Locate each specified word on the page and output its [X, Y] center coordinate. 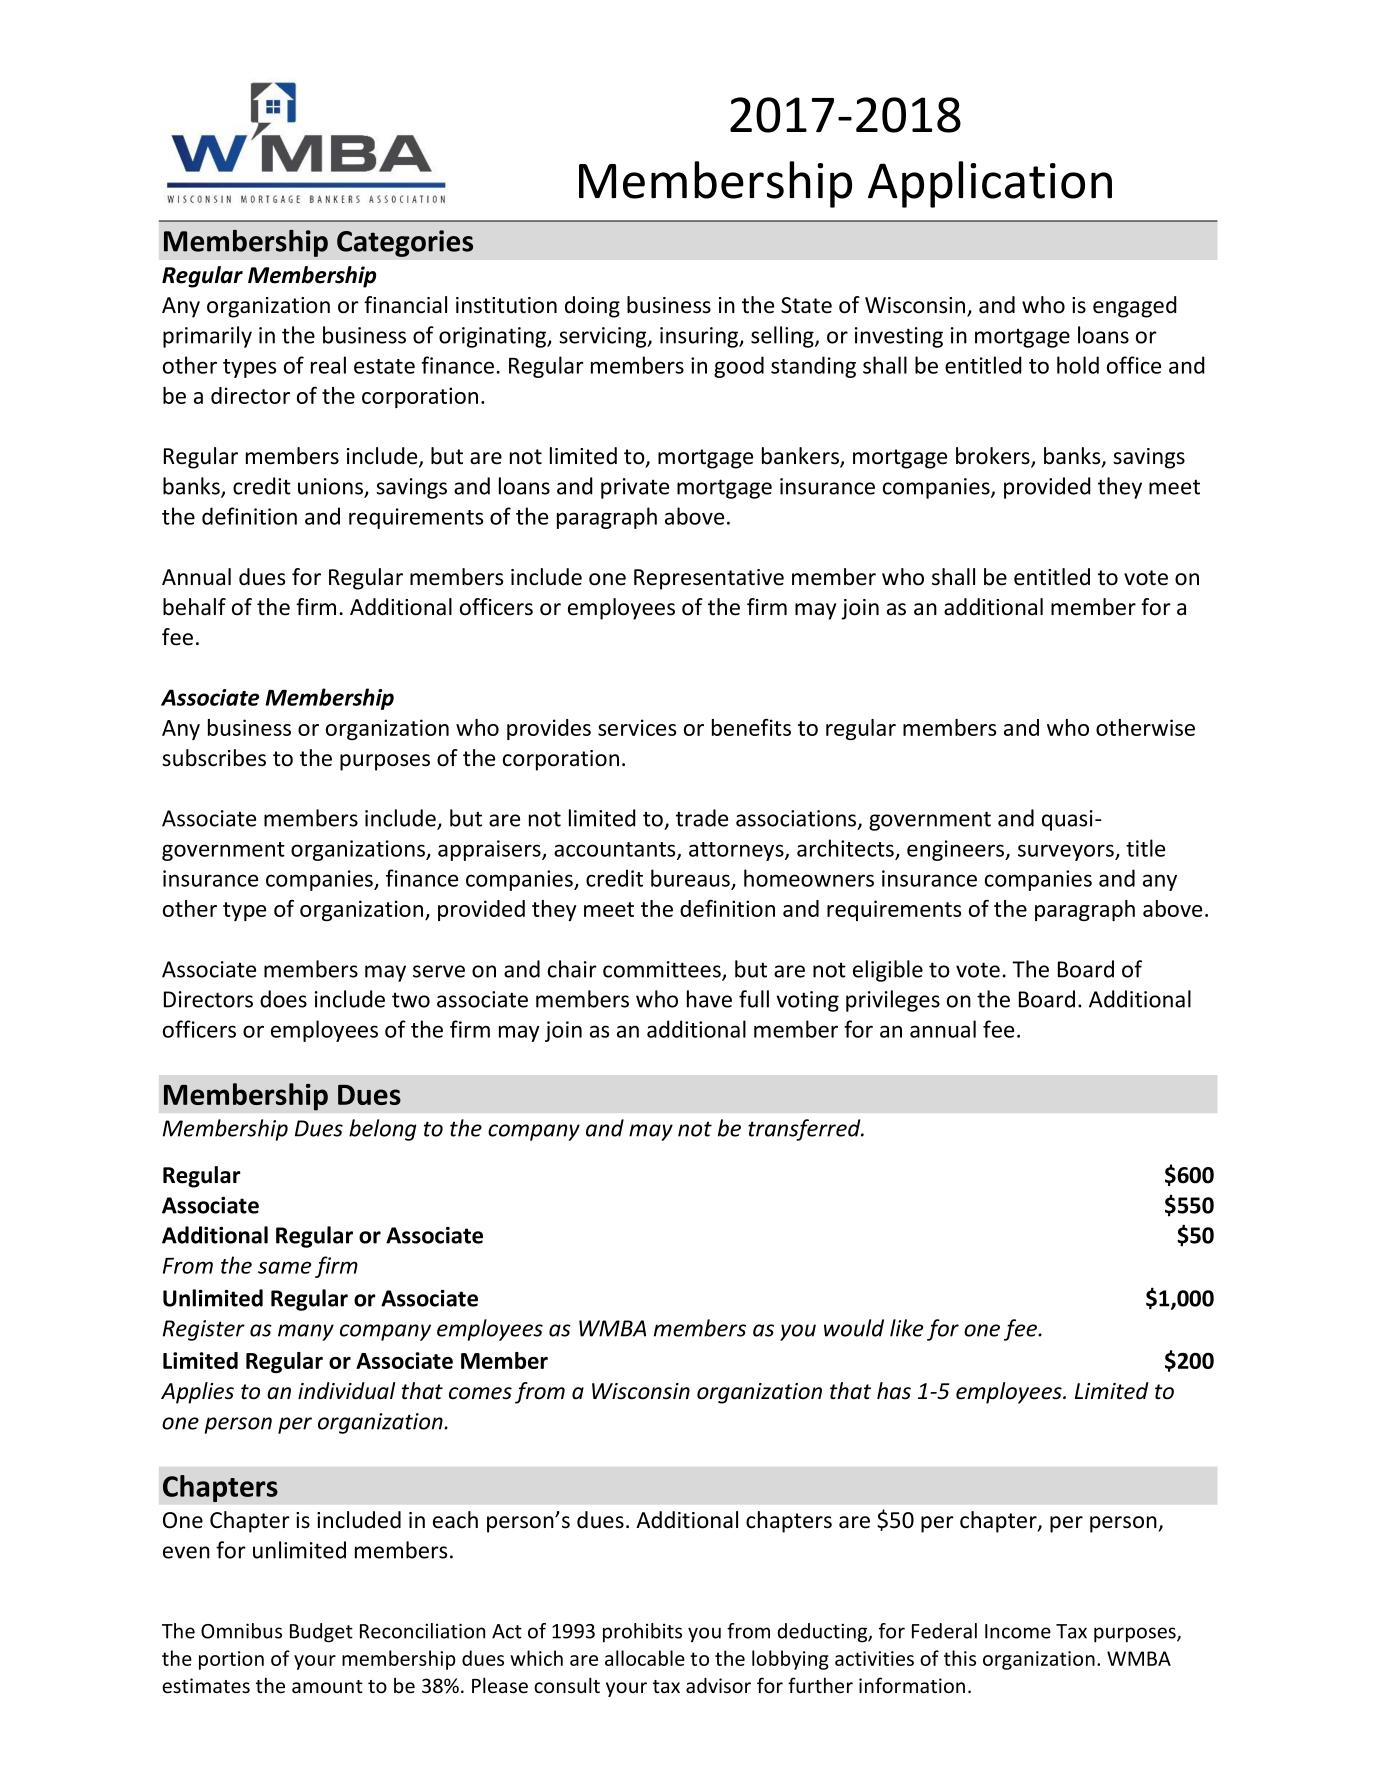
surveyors [1067, 852]
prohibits [642, 1633]
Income [1018, 1631]
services [637, 727]
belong [382, 1130]
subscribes [214, 758]
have [709, 999]
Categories [405, 243]
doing [592, 307]
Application [990, 184]
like [906, 1328]
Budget [321, 1633]
